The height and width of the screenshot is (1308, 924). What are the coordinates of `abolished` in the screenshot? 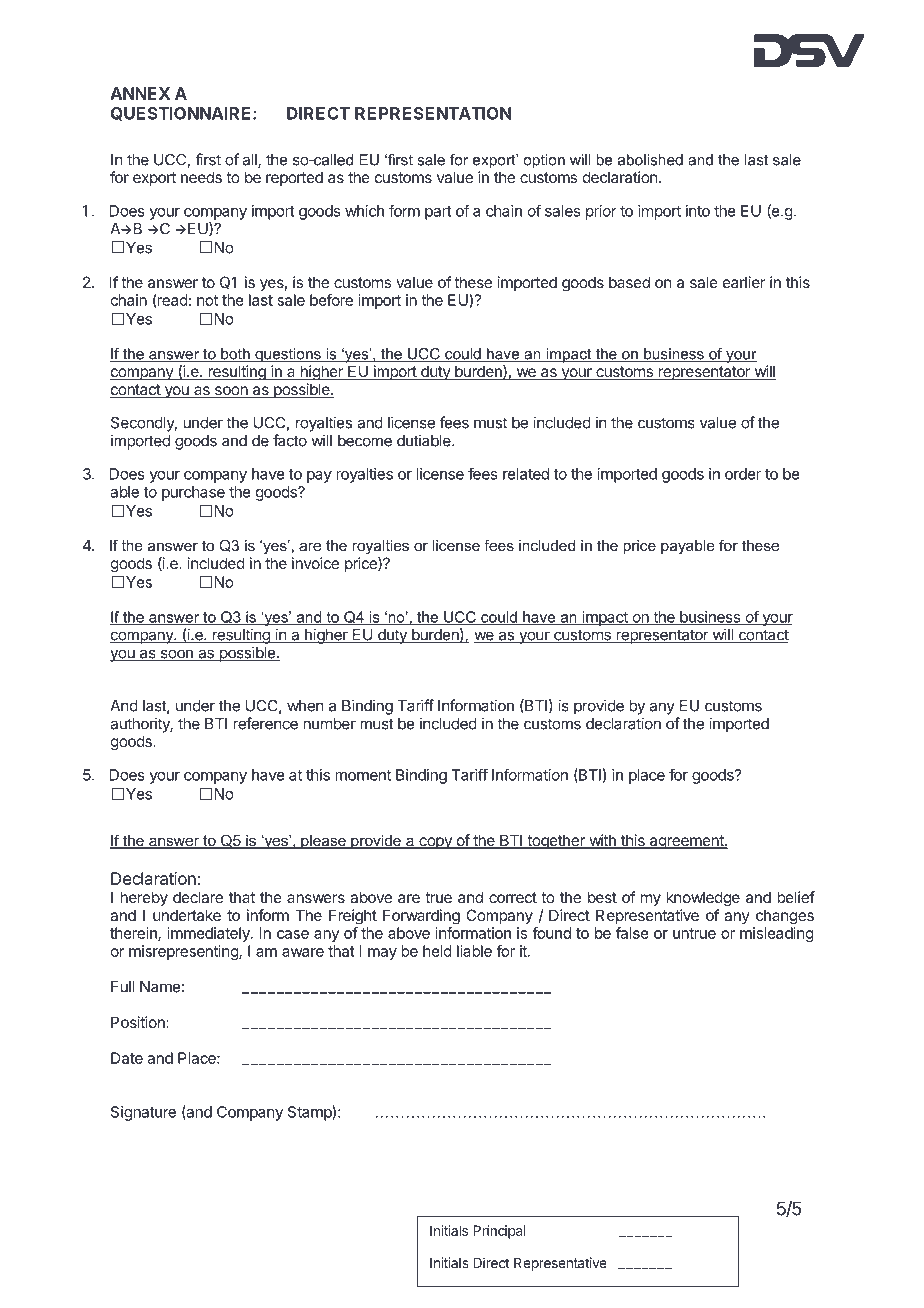 It's located at (650, 160).
